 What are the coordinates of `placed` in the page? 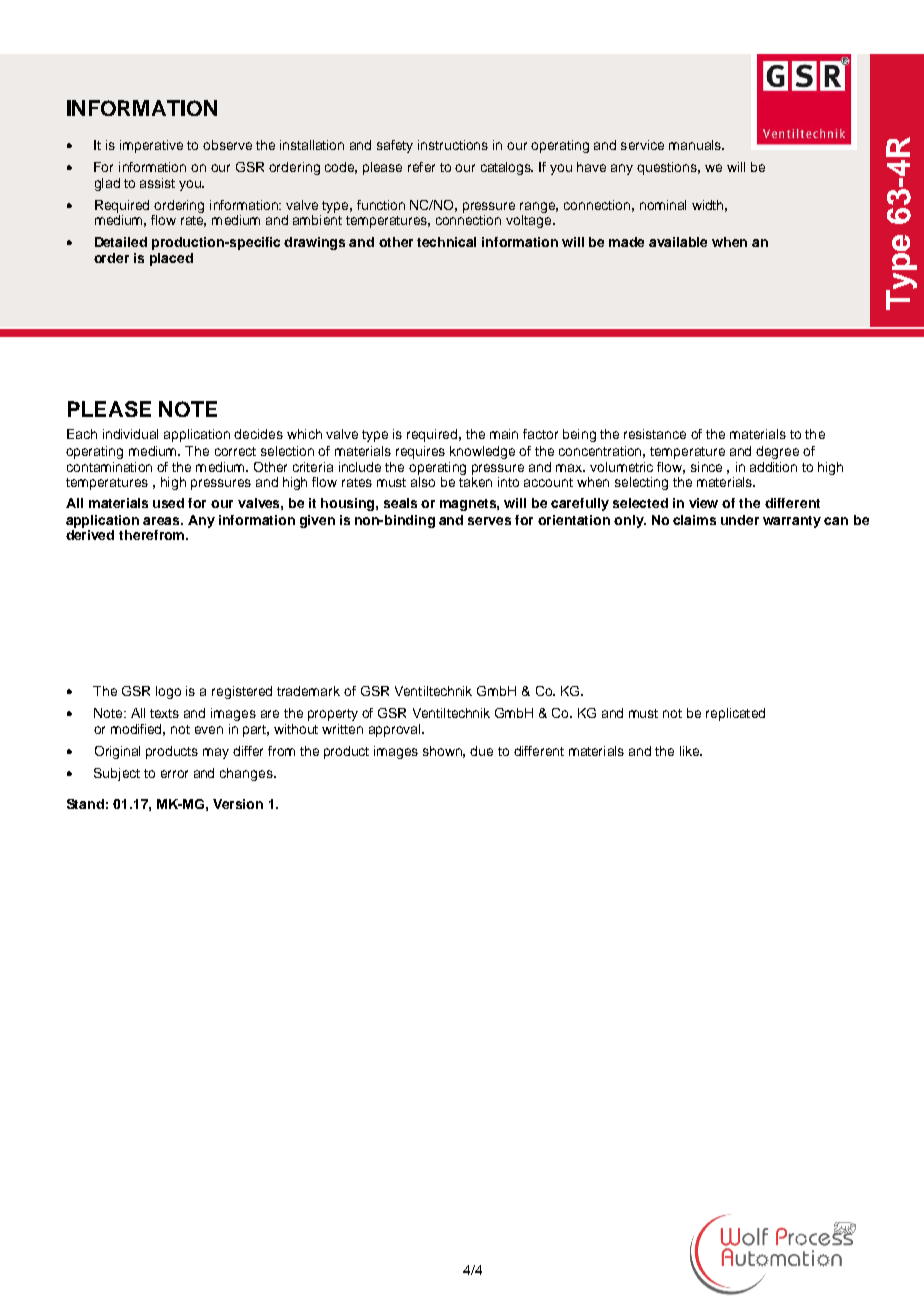 It's located at (171, 259).
